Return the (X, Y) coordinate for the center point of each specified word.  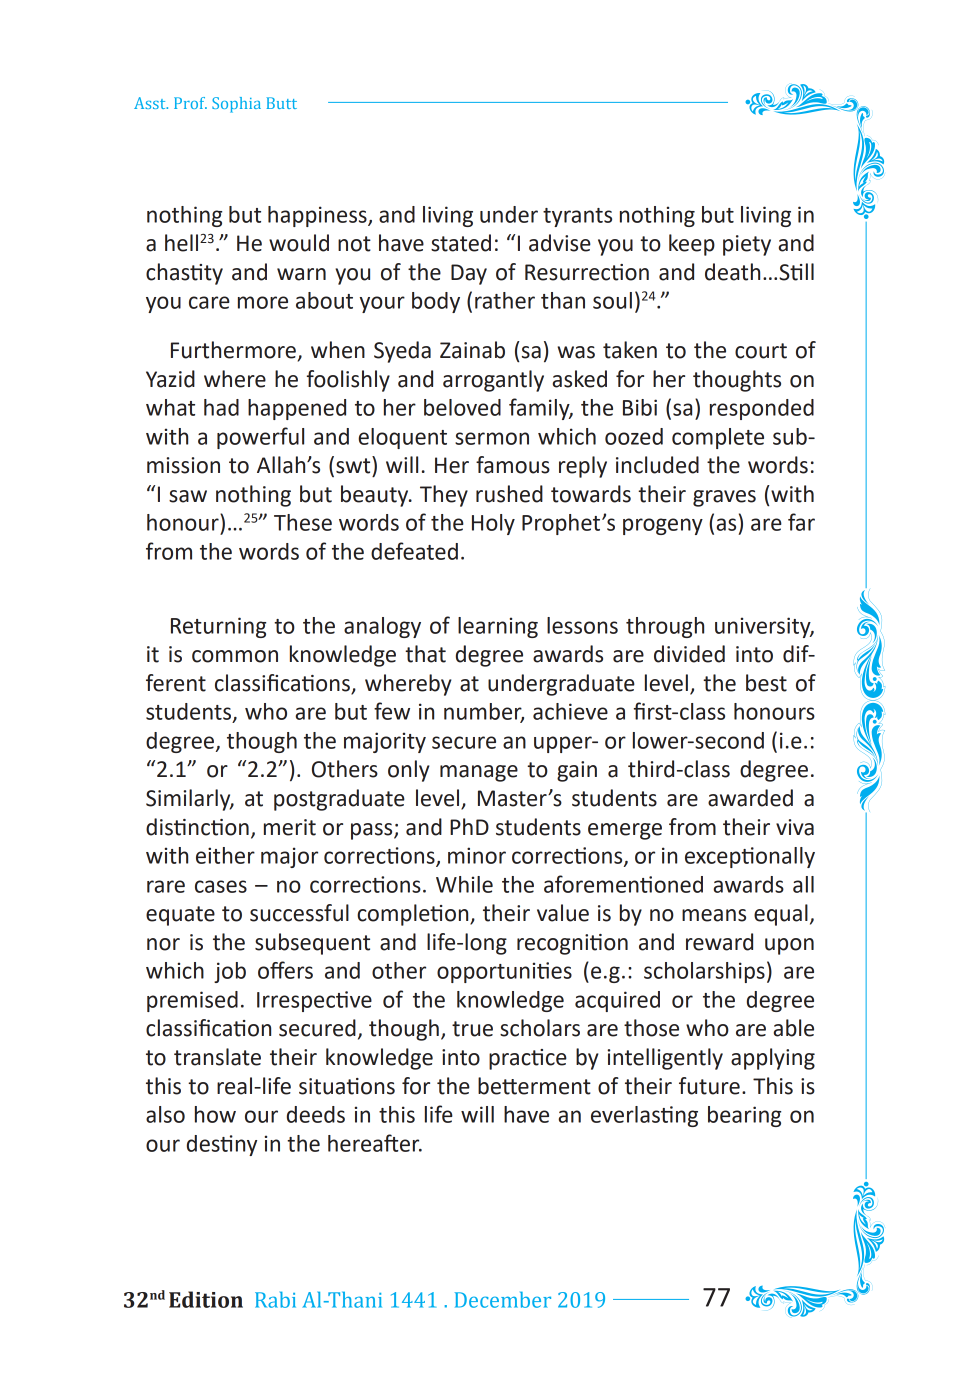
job (230, 972)
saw (188, 496)
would (299, 243)
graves (724, 498)
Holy (493, 524)
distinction (197, 827)
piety (747, 245)
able (794, 1028)
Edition (206, 1299)
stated (461, 243)
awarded (750, 798)
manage (479, 773)
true (472, 1029)
